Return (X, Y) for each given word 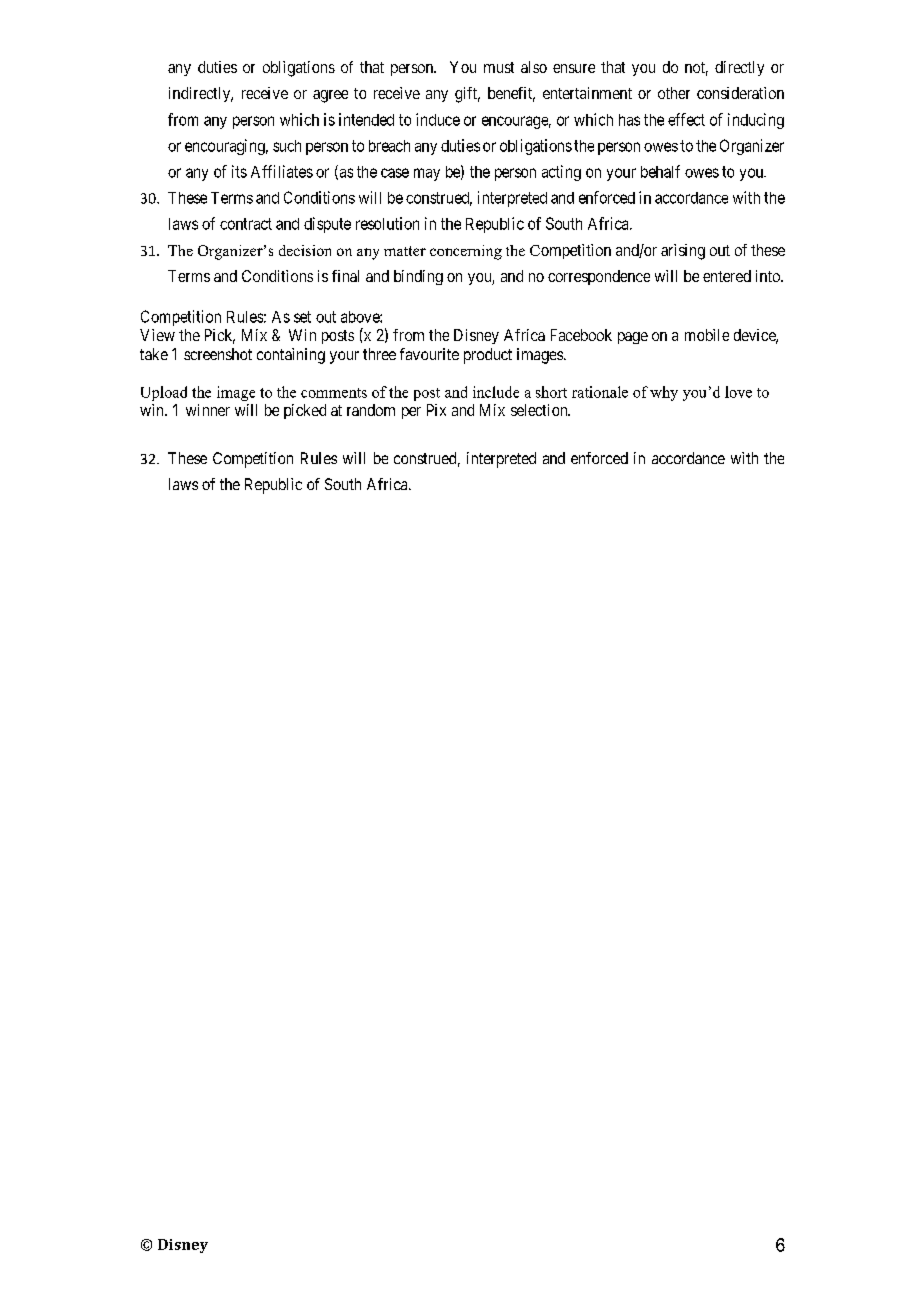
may (427, 174)
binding (418, 277)
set (302, 317)
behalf (660, 171)
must (499, 67)
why (664, 393)
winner (208, 410)
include (496, 392)
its (239, 171)
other (674, 93)
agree (330, 96)
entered (727, 276)
